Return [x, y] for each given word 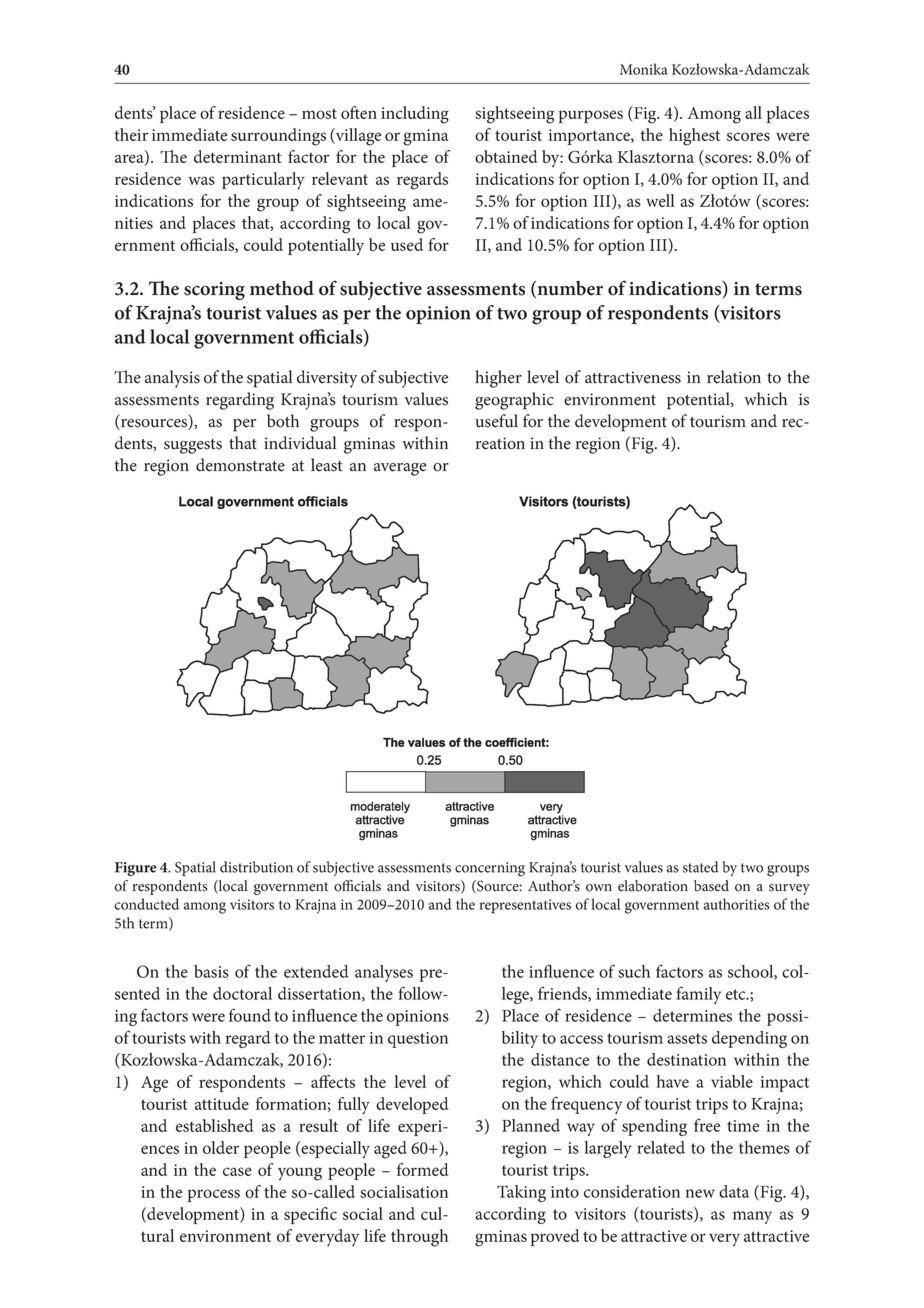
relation [734, 377]
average [400, 469]
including [415, 115]
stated [700, 867]
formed [422, 1169]
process [213, 1195]
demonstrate [240, 465]
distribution [256, 867]
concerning [490, 869]
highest [694, 137]
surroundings [278, 137]
